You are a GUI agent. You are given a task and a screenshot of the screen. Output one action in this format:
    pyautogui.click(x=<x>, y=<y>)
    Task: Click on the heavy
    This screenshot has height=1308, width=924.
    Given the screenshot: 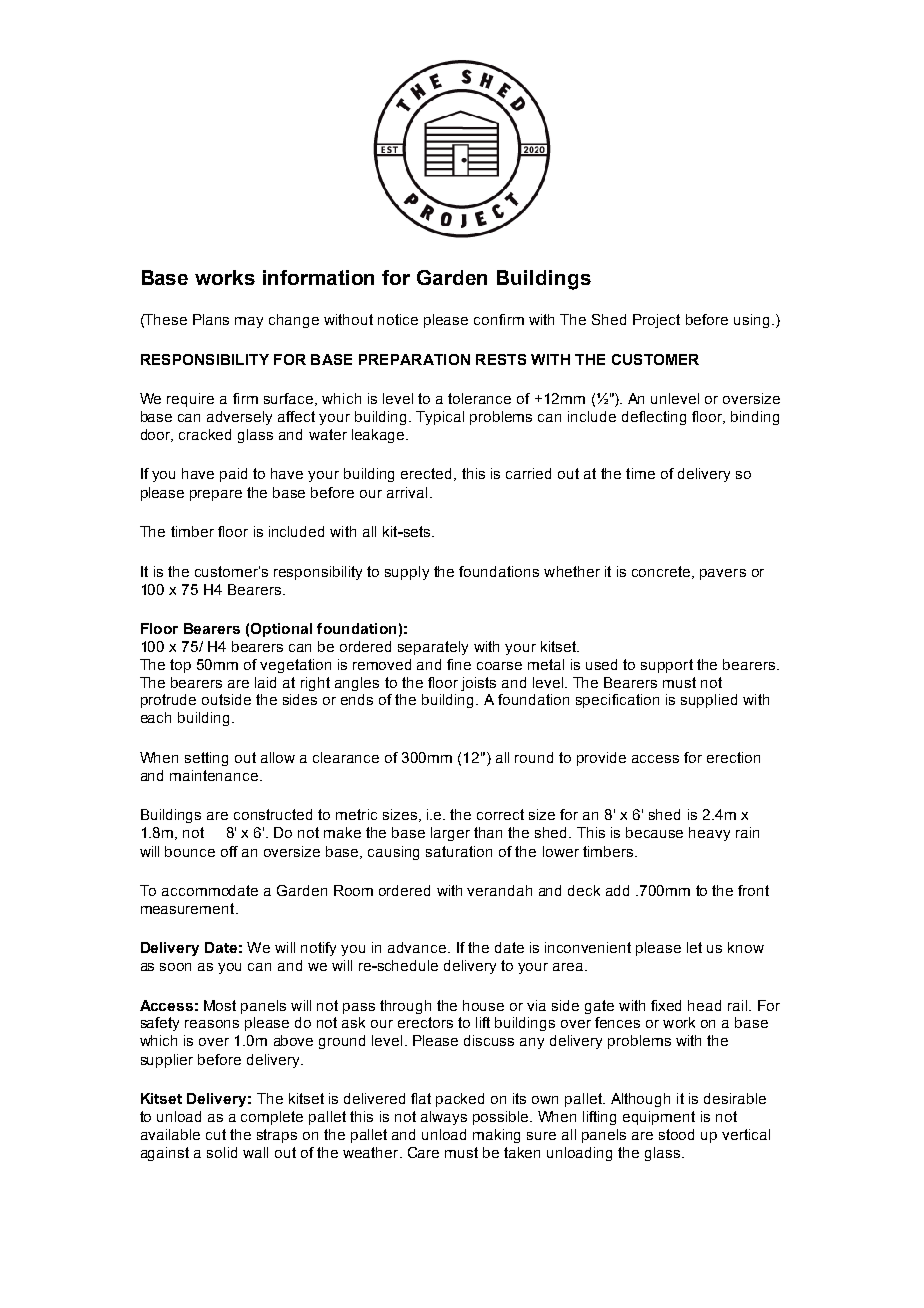 What is the action you would take?
    pyautogui.click(x=709, y=834)
